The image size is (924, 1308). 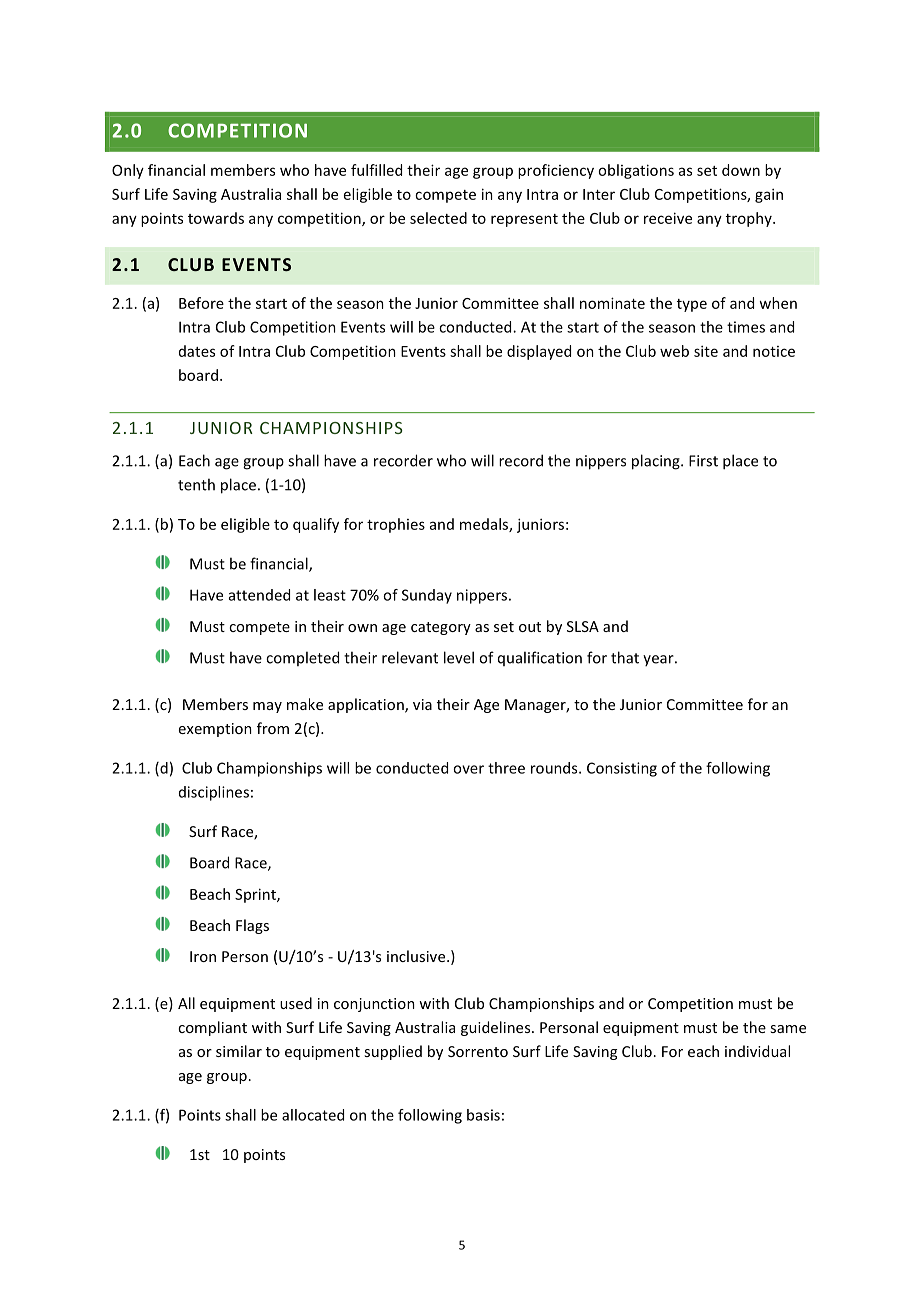 What do you see at coordinates (259, 595) in the image?
I see `attended` at bounding box center [259, 595].
